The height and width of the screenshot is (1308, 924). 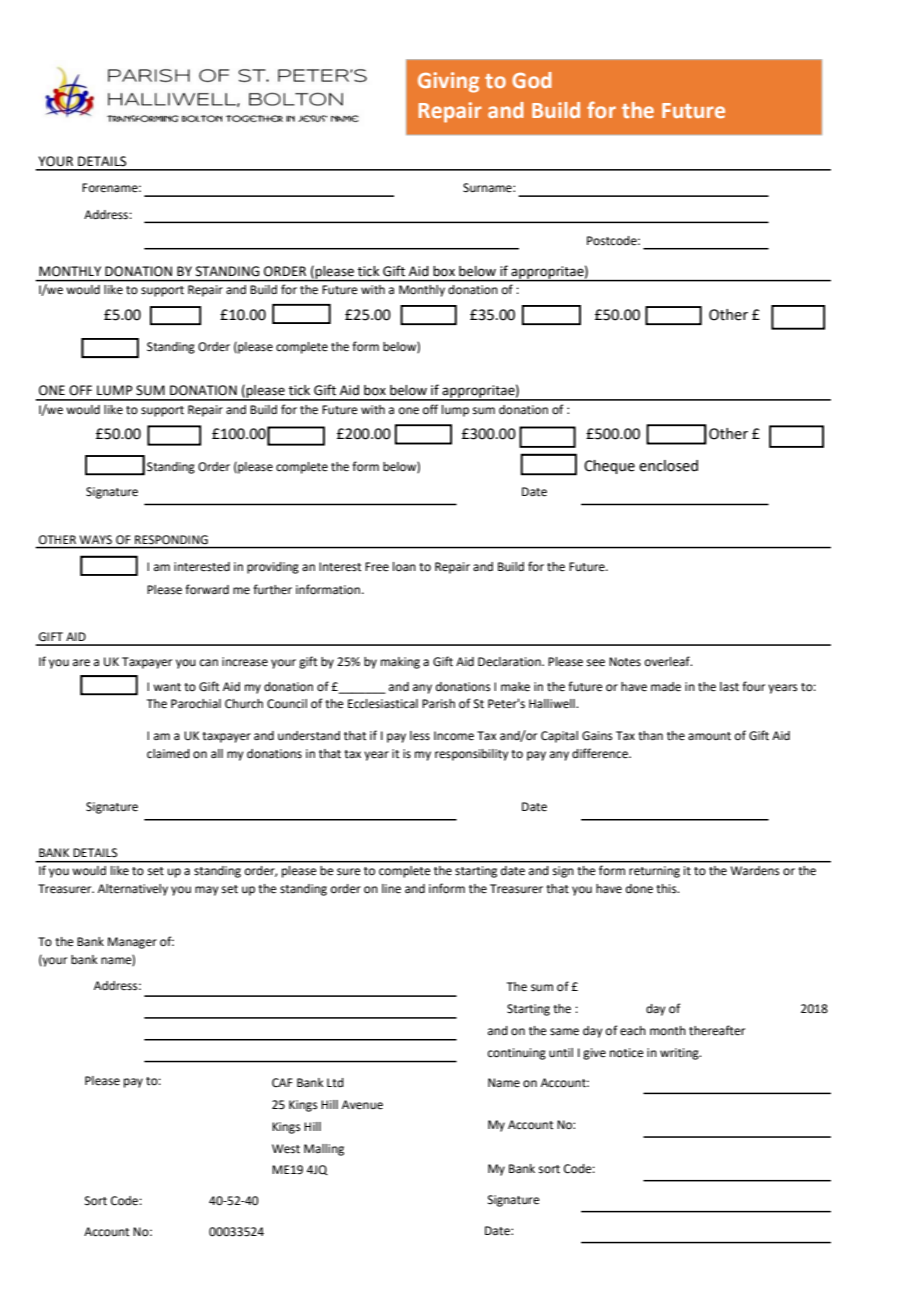 What do you see at coordinates (282, 1082) in the screenshot?
I see `CAF` at bounding box center [282, 1082].
